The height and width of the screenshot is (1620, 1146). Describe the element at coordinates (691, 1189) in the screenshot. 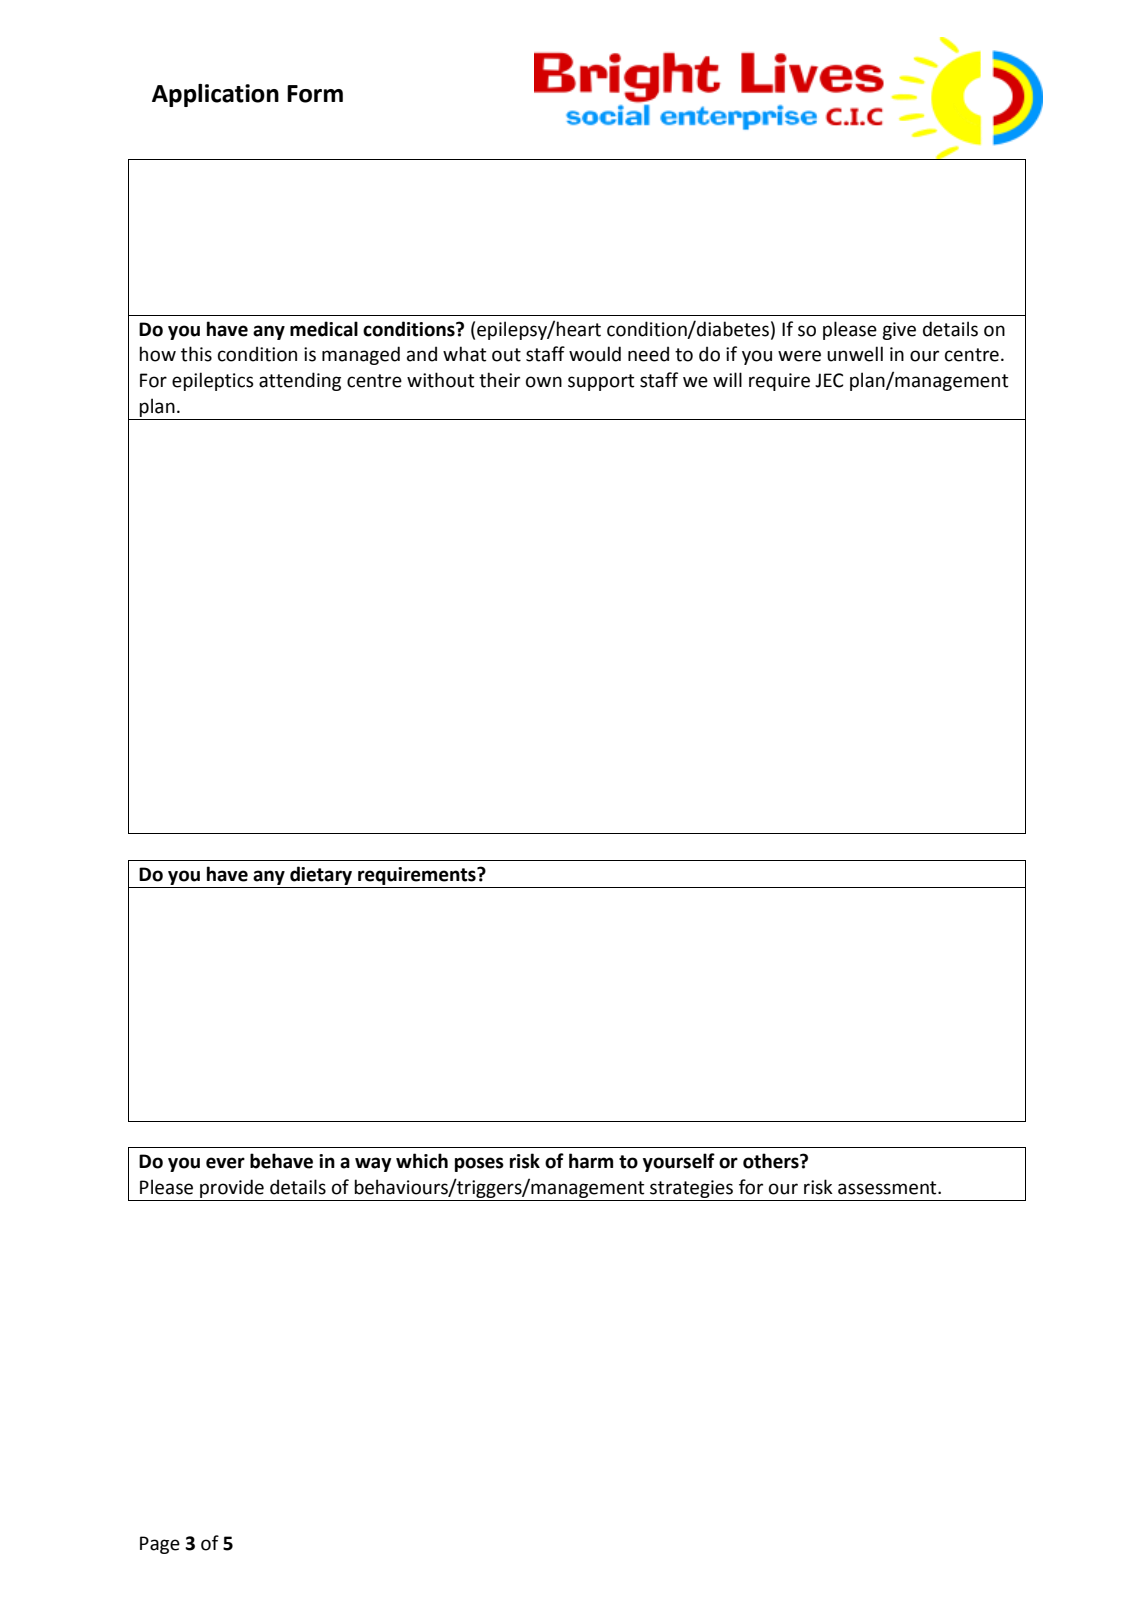

I see `strategies` at that location.
